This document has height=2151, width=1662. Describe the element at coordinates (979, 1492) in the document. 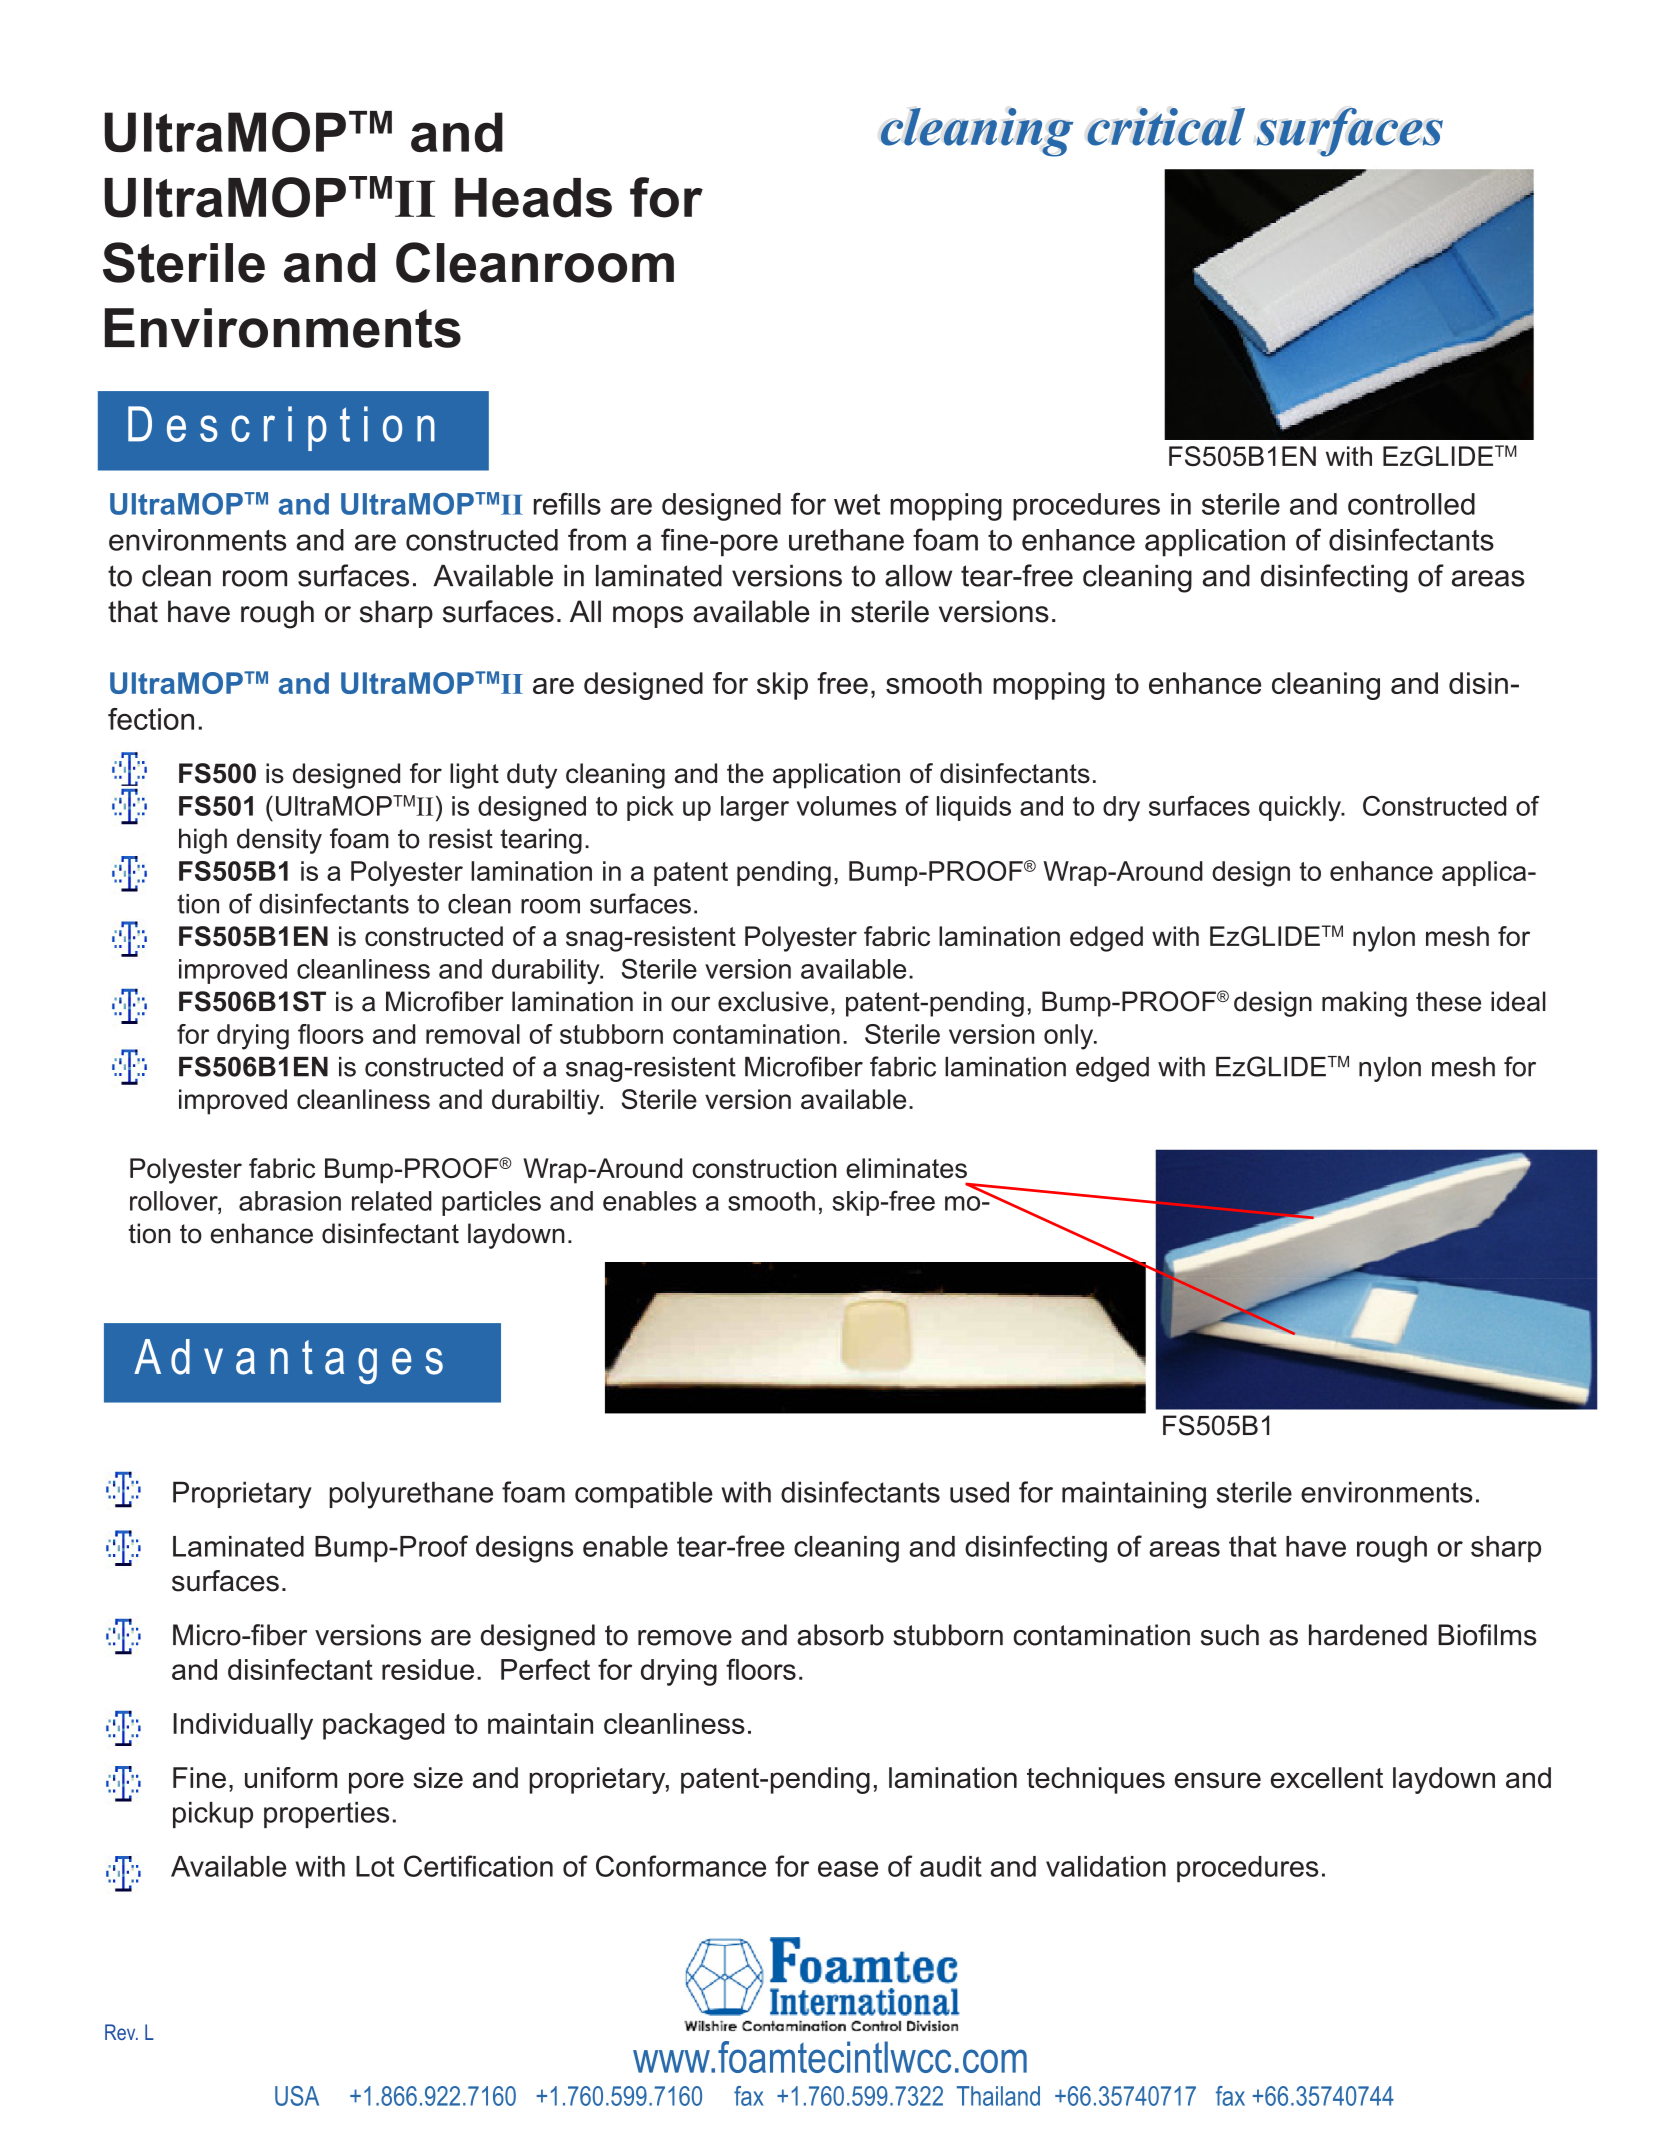

I see `used` at that location.
